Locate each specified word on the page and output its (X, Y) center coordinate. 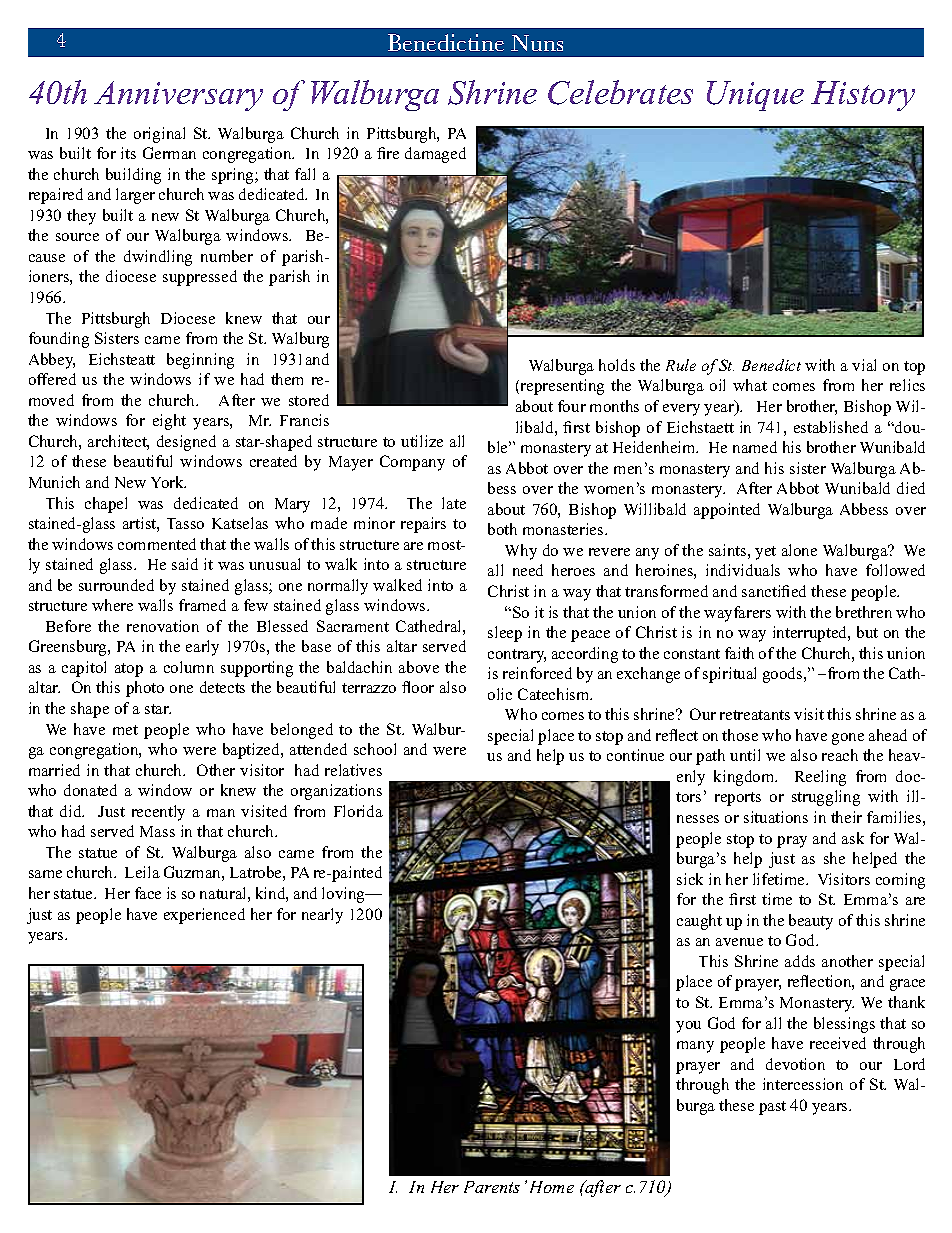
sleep (505, 634)
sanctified (774, 591)
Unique (755, 96)
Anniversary (178, 96)
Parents (492, 1187)
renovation (163, 626)
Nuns (537, 43)
